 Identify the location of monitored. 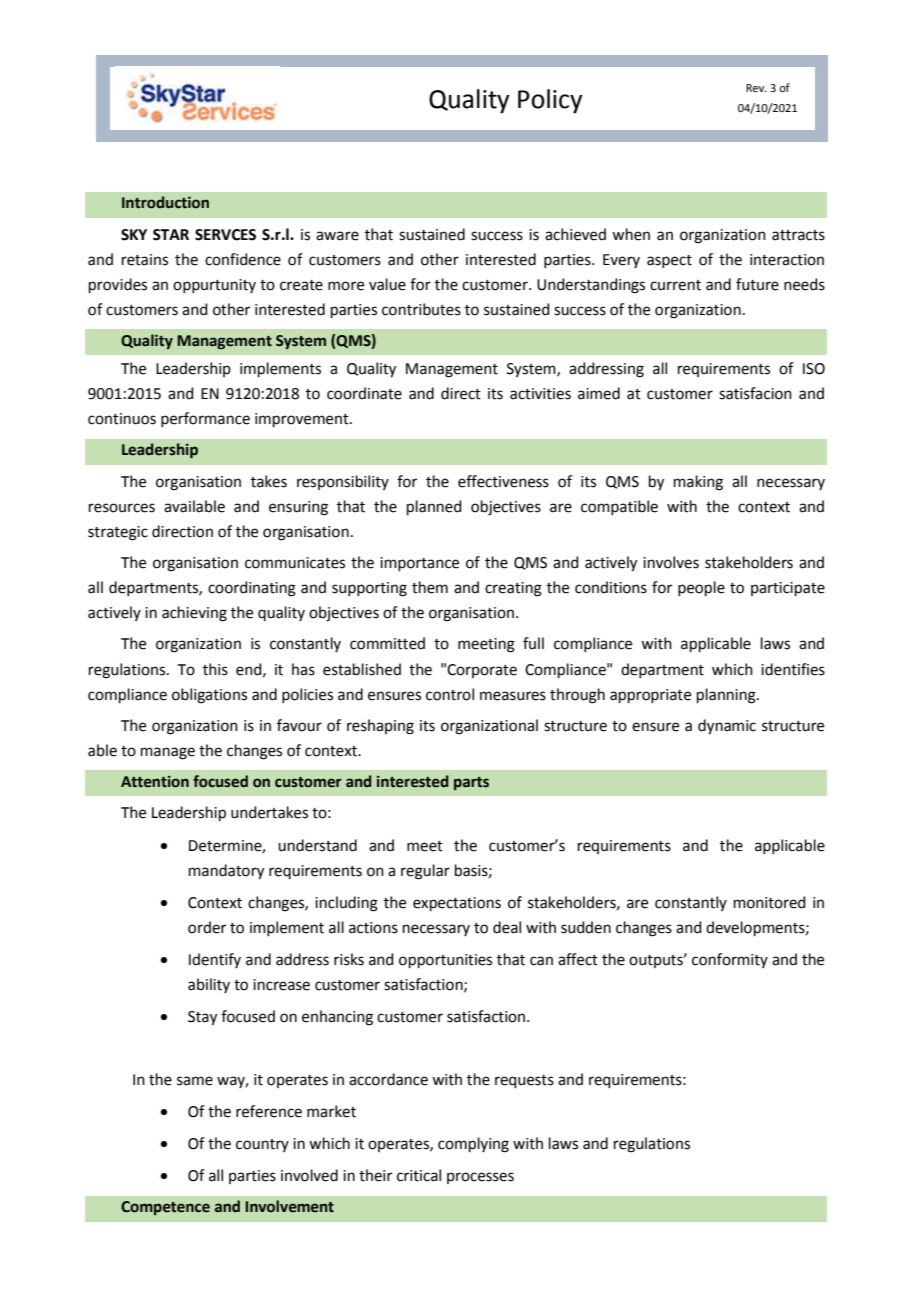
(770, 902).
